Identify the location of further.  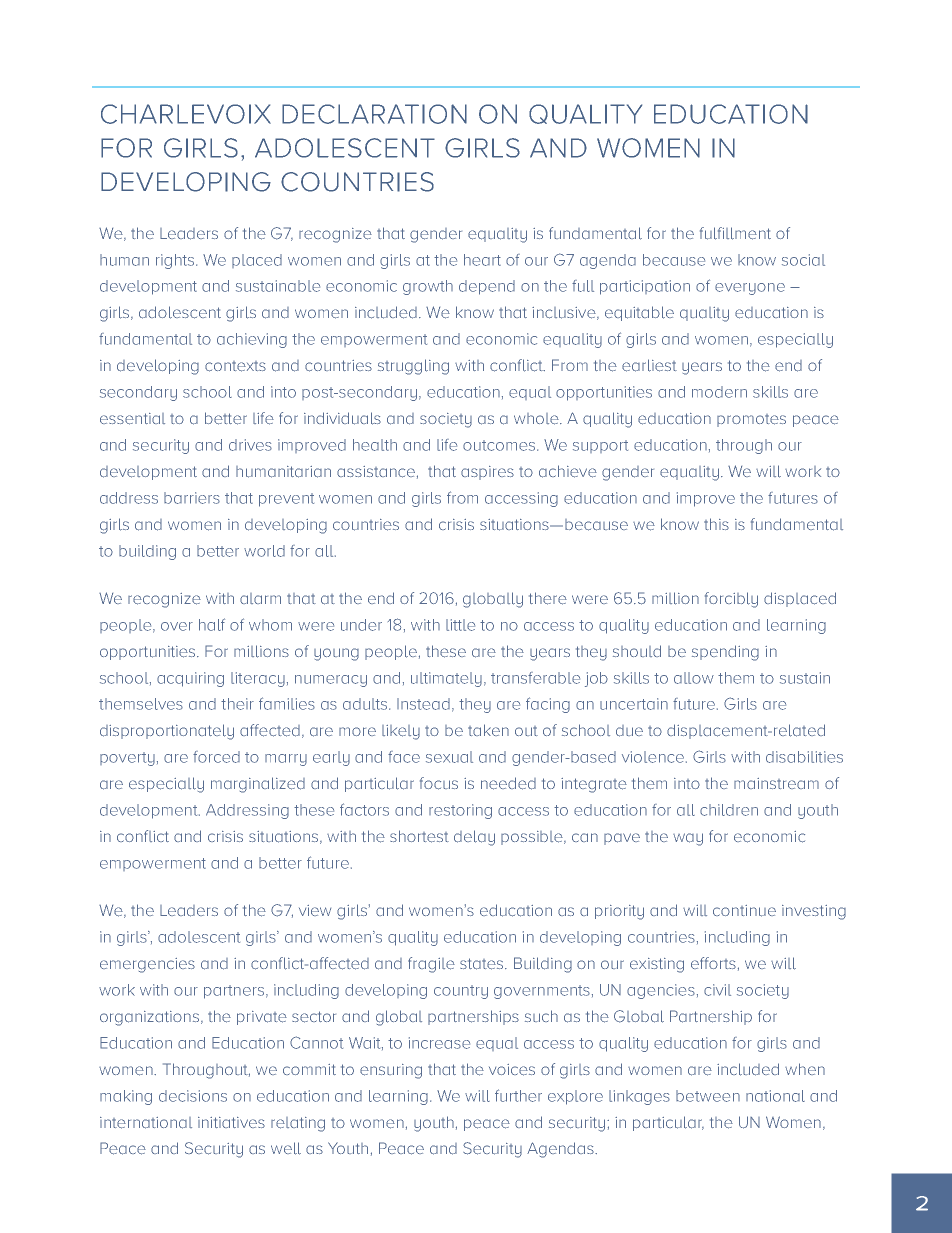
(518, 1095).
